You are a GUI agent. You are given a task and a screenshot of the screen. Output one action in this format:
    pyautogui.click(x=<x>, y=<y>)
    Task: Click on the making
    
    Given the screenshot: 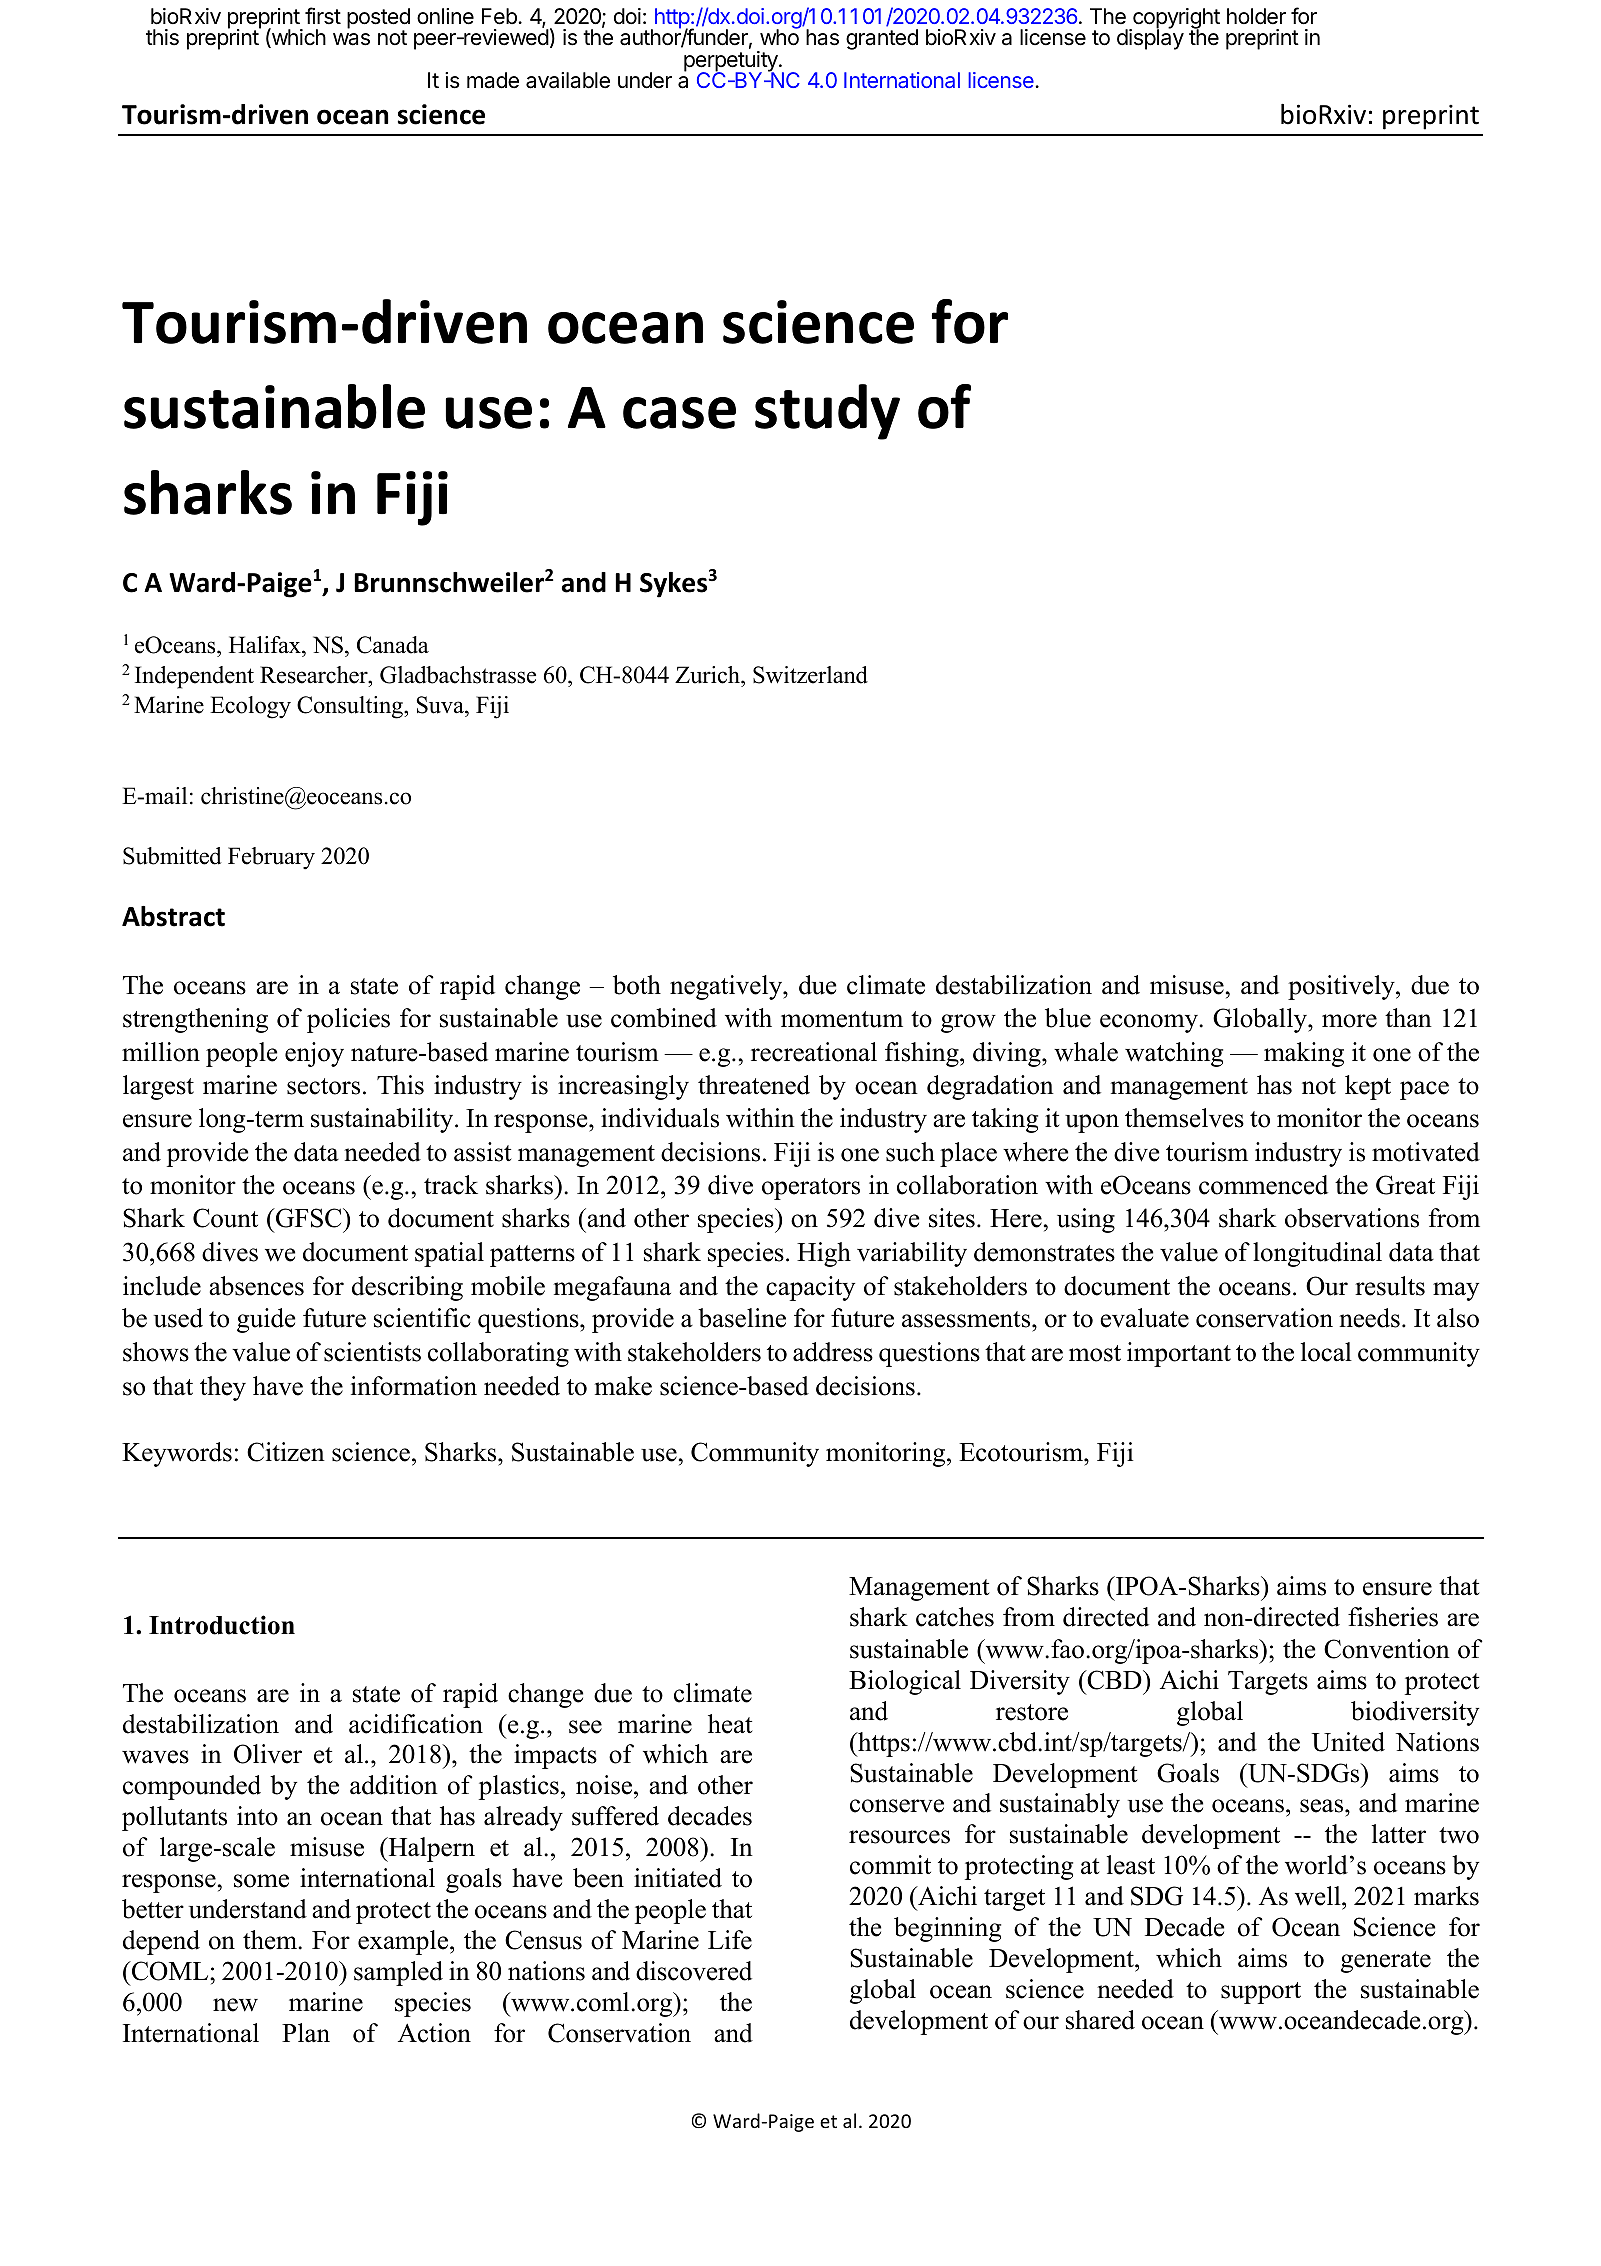 What is the action you would take?
    pyautogui.click(x=1304, y=1054)
